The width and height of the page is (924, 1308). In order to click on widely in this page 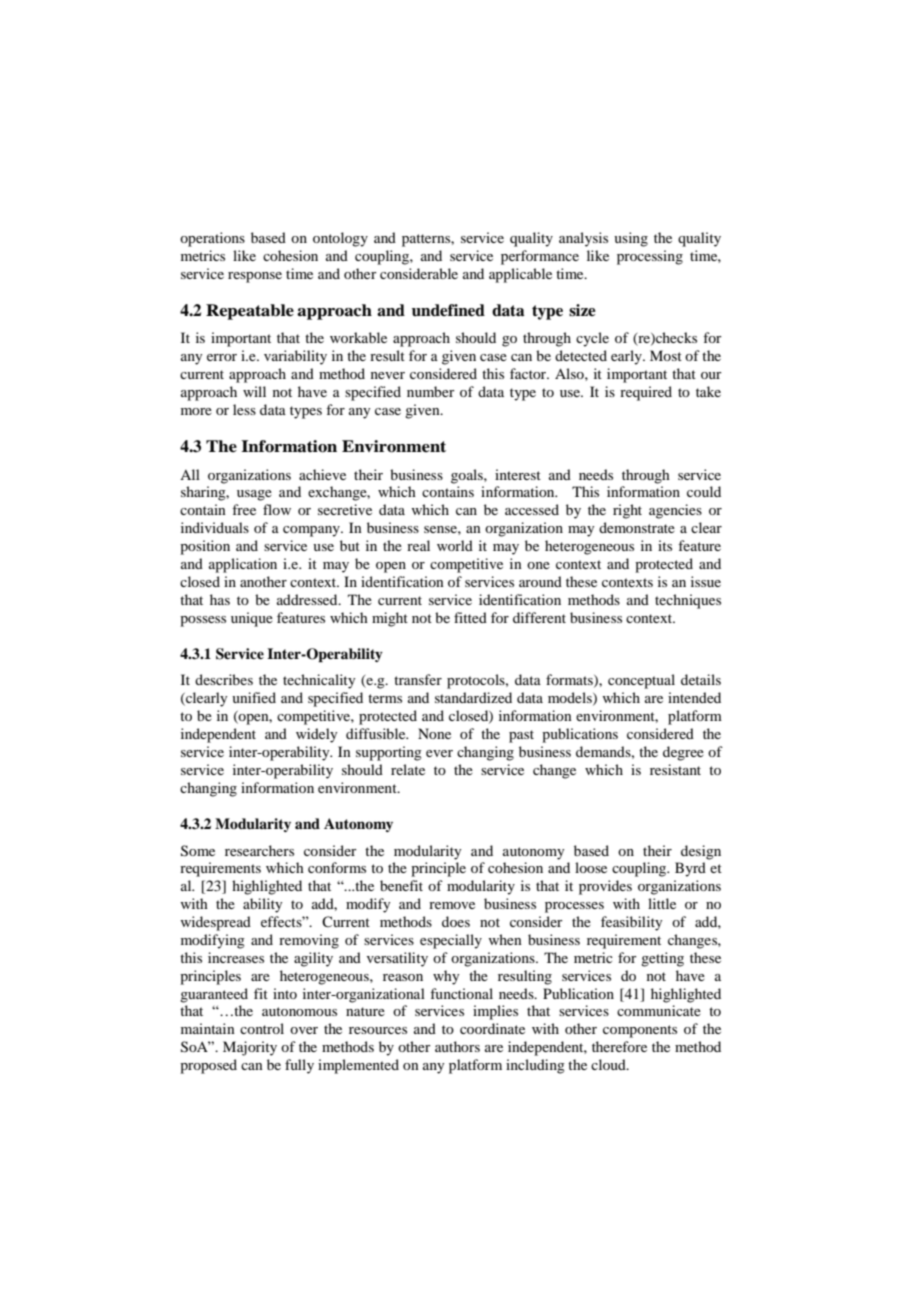, I will do `click(316, 735)`.
